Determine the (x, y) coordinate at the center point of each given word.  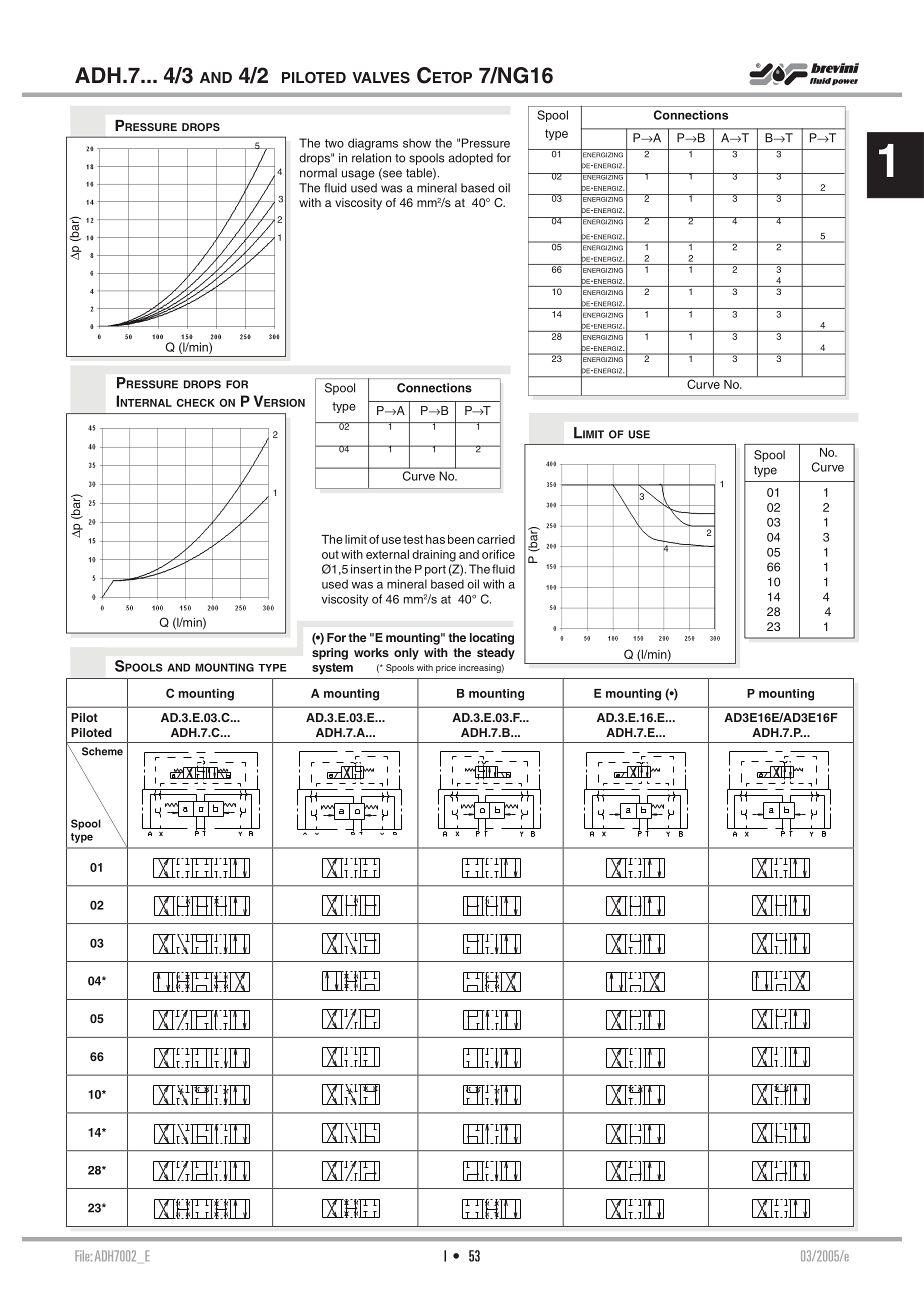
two (334, 143)
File (83, 1255)
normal (318, 173)
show (417, 143)
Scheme (102, 751)
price (446, 668)
